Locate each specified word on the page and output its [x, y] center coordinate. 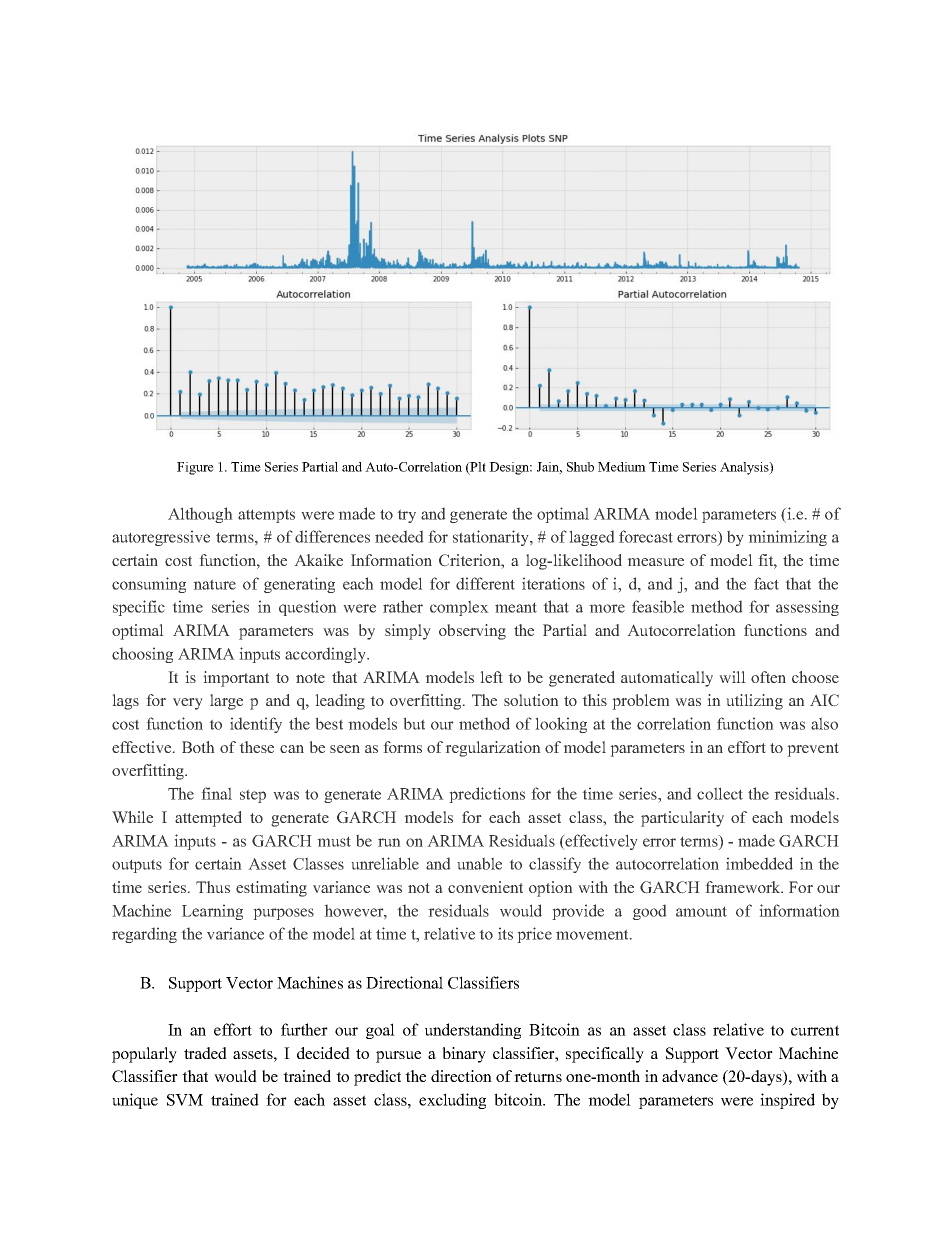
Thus [213, 887]
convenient [485, 887]
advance [690, 1076]
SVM [185, 1100]
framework [744, 887]
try [406, 516]
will [732, 677]
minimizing [787, 538]
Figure [195, 468]
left [491, 677]
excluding [452, 1101]
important [236, 679]
